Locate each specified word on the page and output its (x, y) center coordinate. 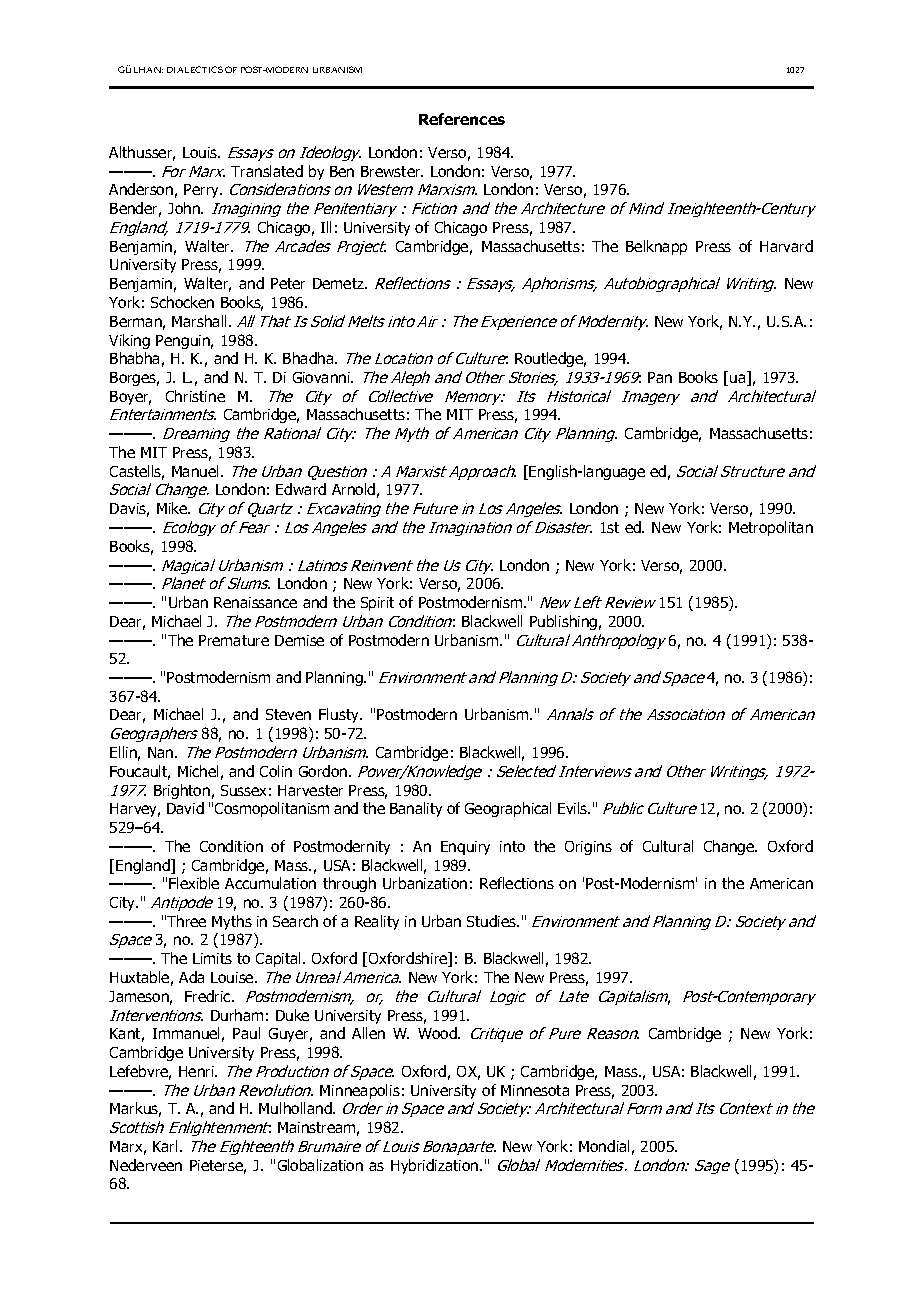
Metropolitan (771, 528)
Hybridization (436, 1166)
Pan (660, 377)
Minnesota (535, 1090)
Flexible (194, 883)
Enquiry (465, 848)
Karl (167, 1146)
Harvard (786, 246)
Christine (195, 396)
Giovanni (322, 377)
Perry (203, 191)
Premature (234, 640)
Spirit (377, 604)
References (462, 119)
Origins (588, 848)
